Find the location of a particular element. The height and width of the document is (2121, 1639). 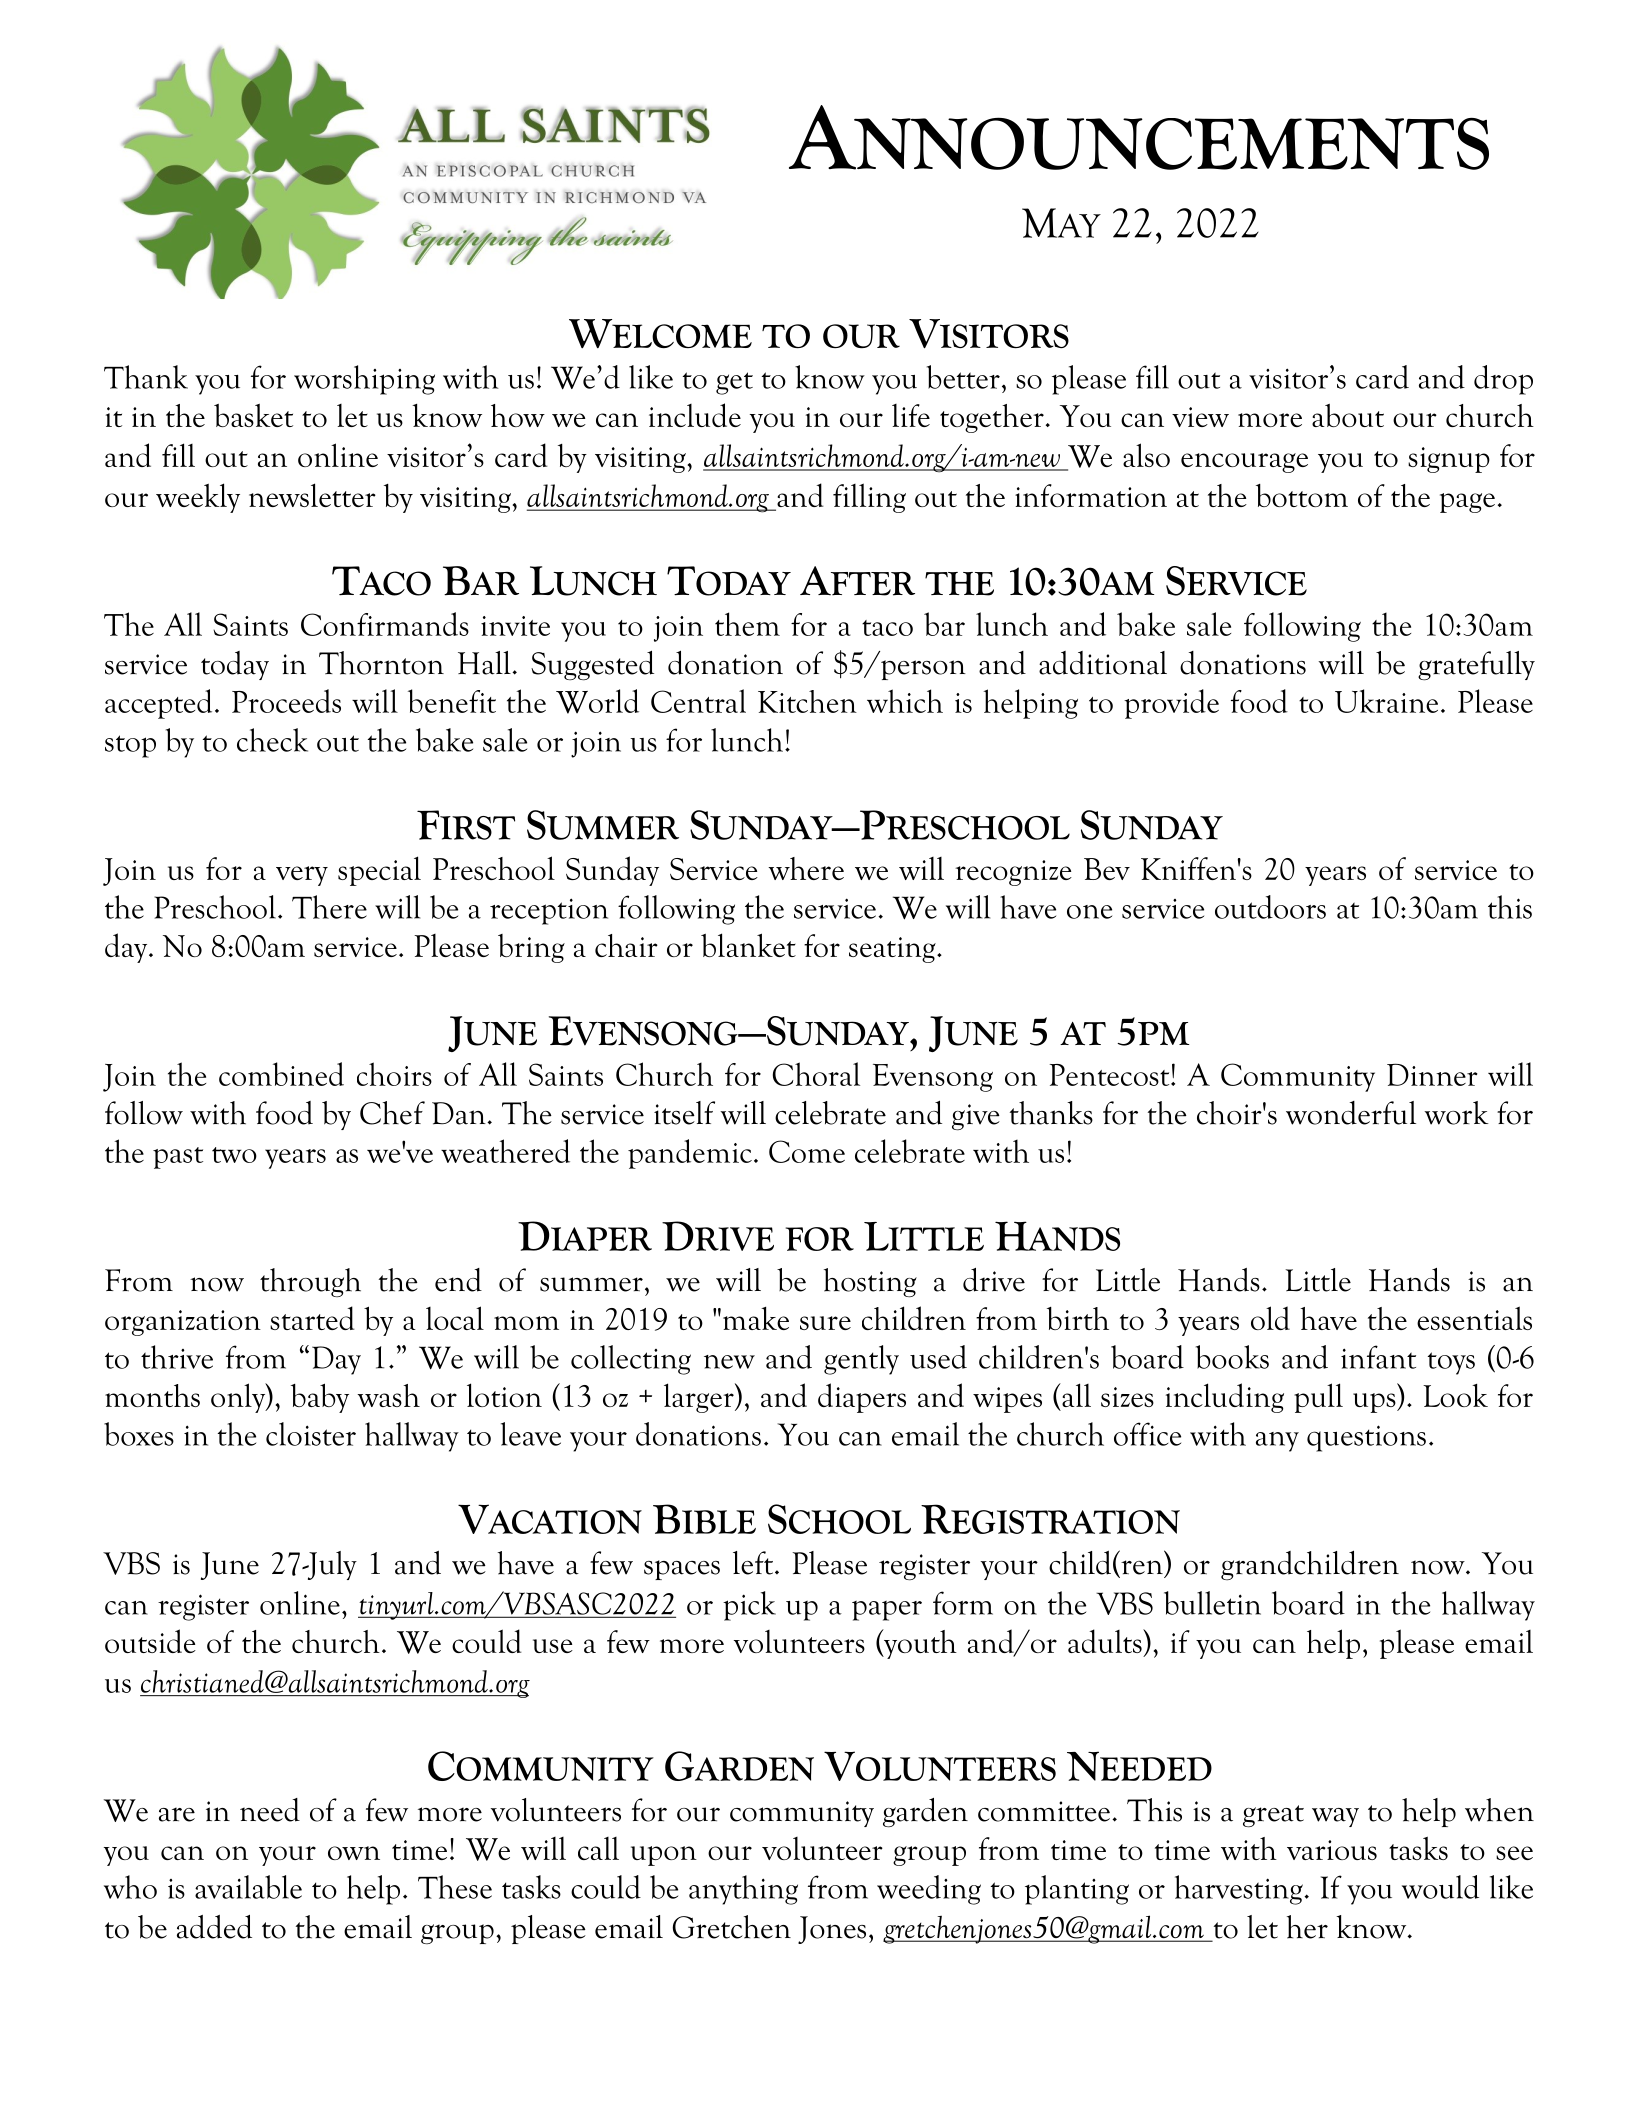

available is located at coordinates (248, 1887).
